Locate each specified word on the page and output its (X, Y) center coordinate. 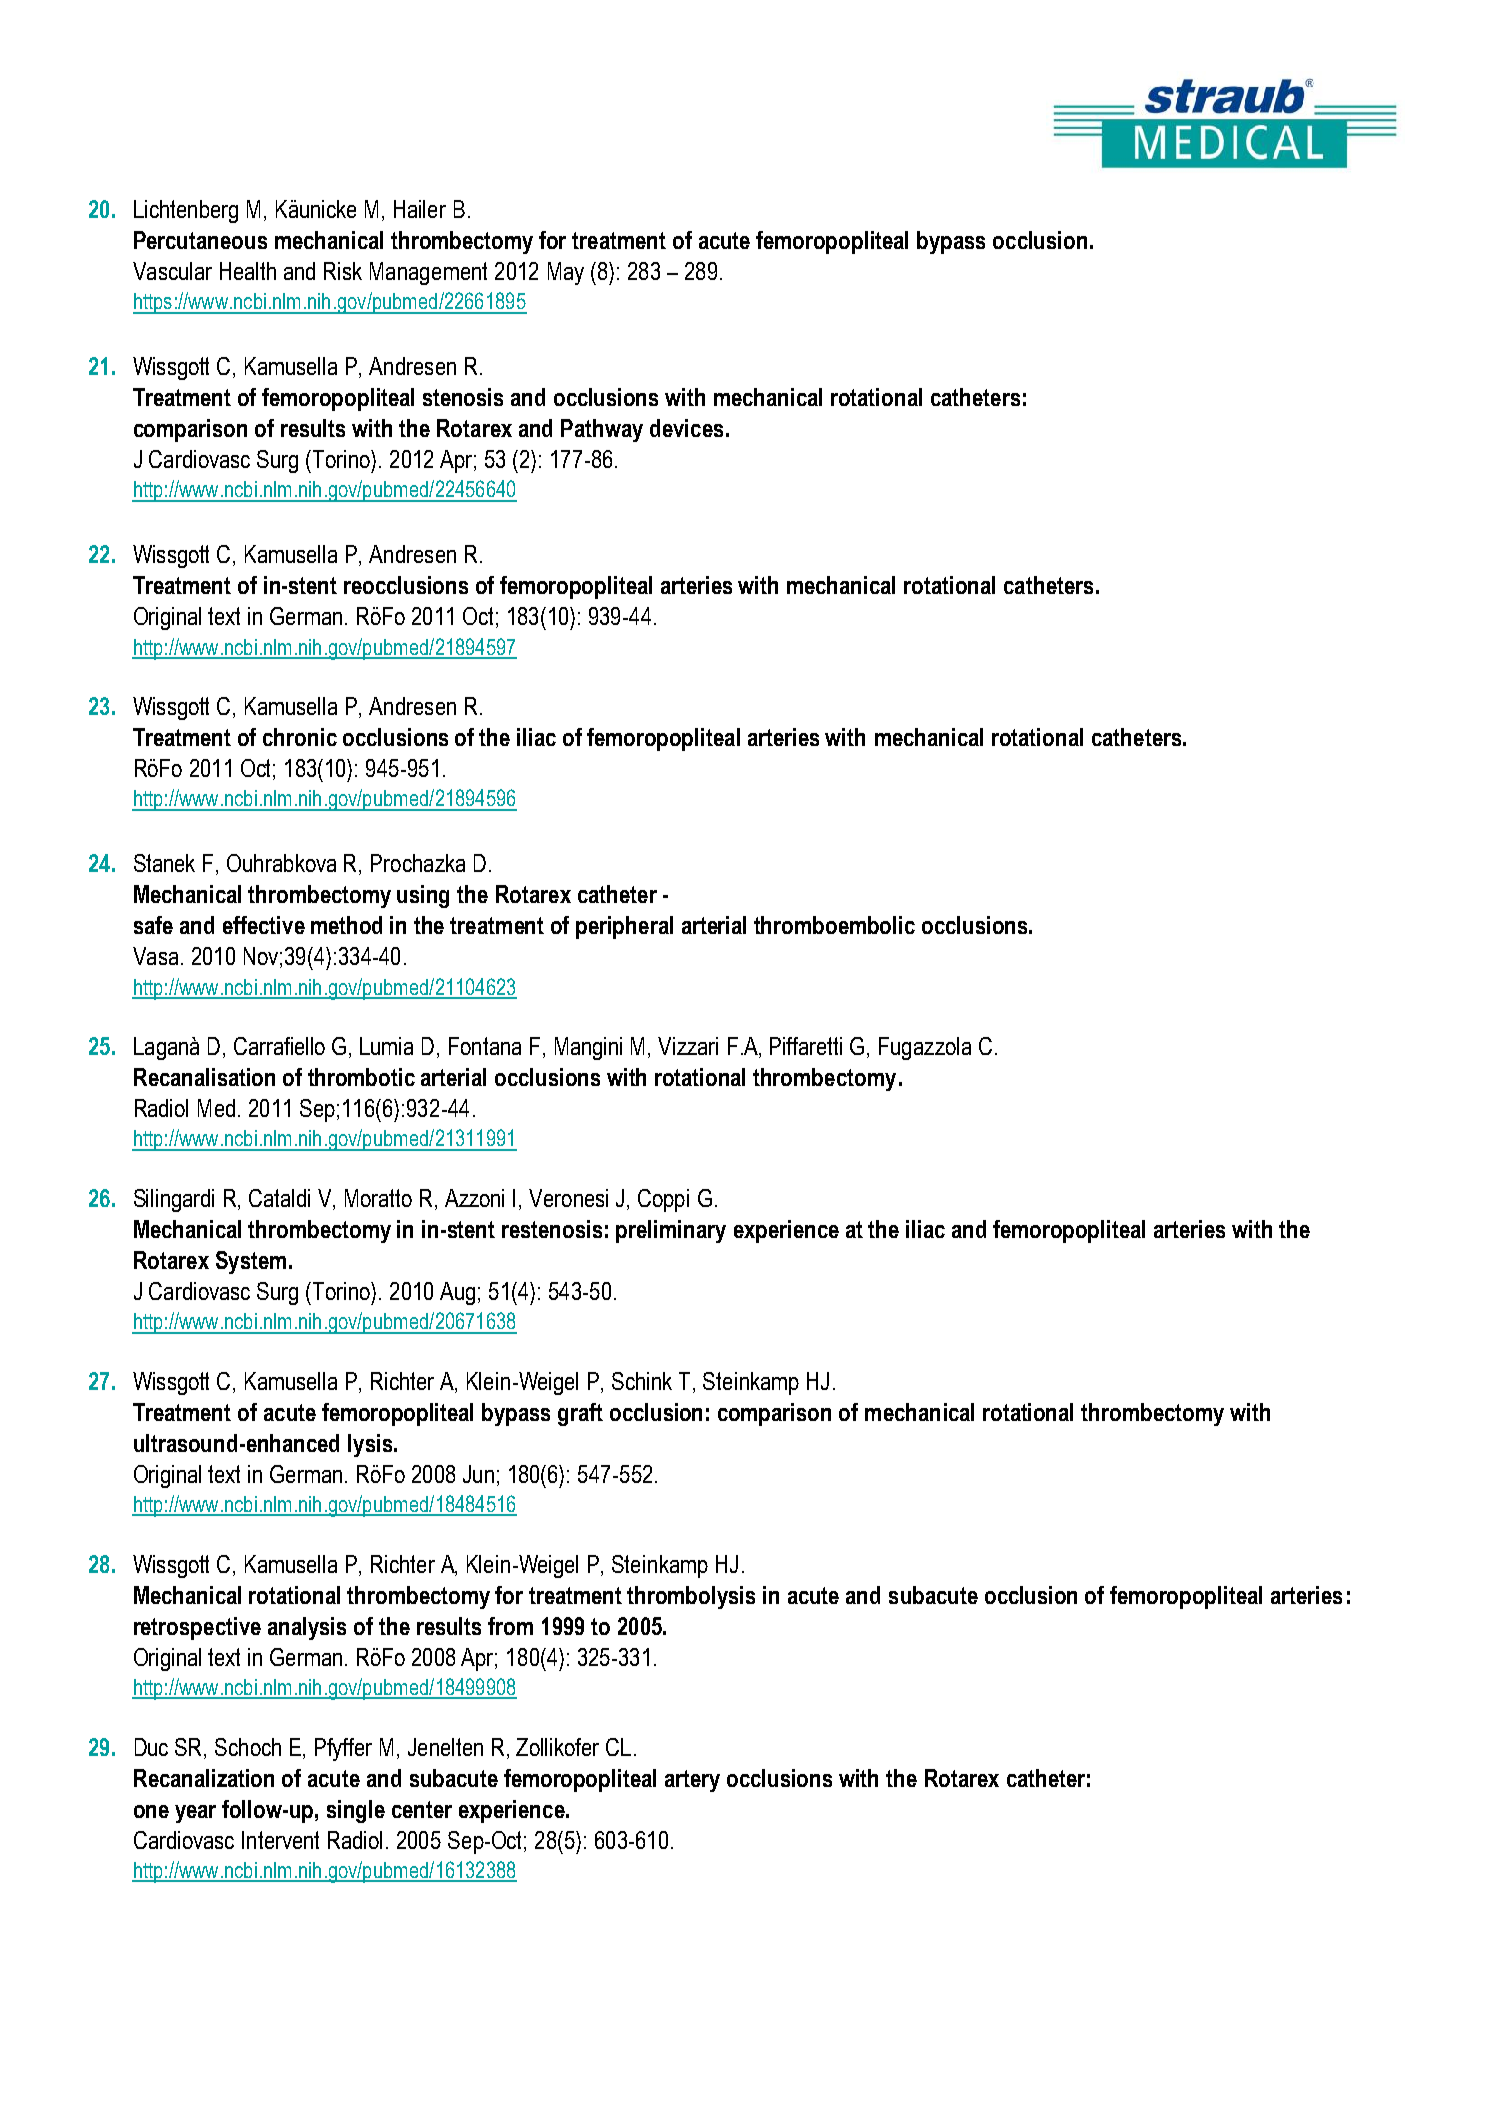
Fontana (485, 1046)
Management (428, 273)
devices (686, 428)
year (195, 1814)
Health (248, 271)
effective (264, 925)
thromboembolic (834, 925)
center (422, 1809)
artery (692, 1781)
